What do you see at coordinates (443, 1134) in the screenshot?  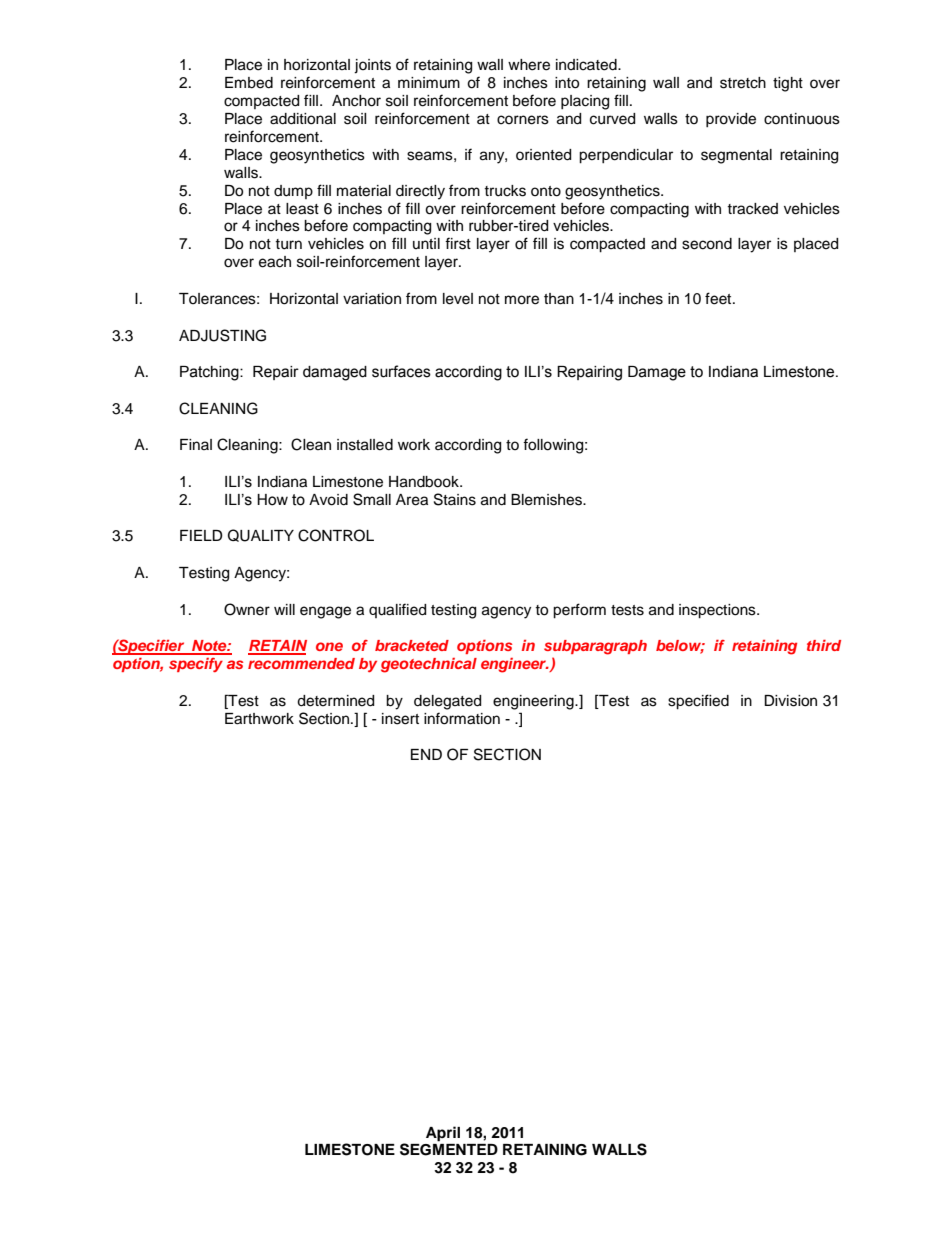 I see `April` at bounding box center [443, 1134].
